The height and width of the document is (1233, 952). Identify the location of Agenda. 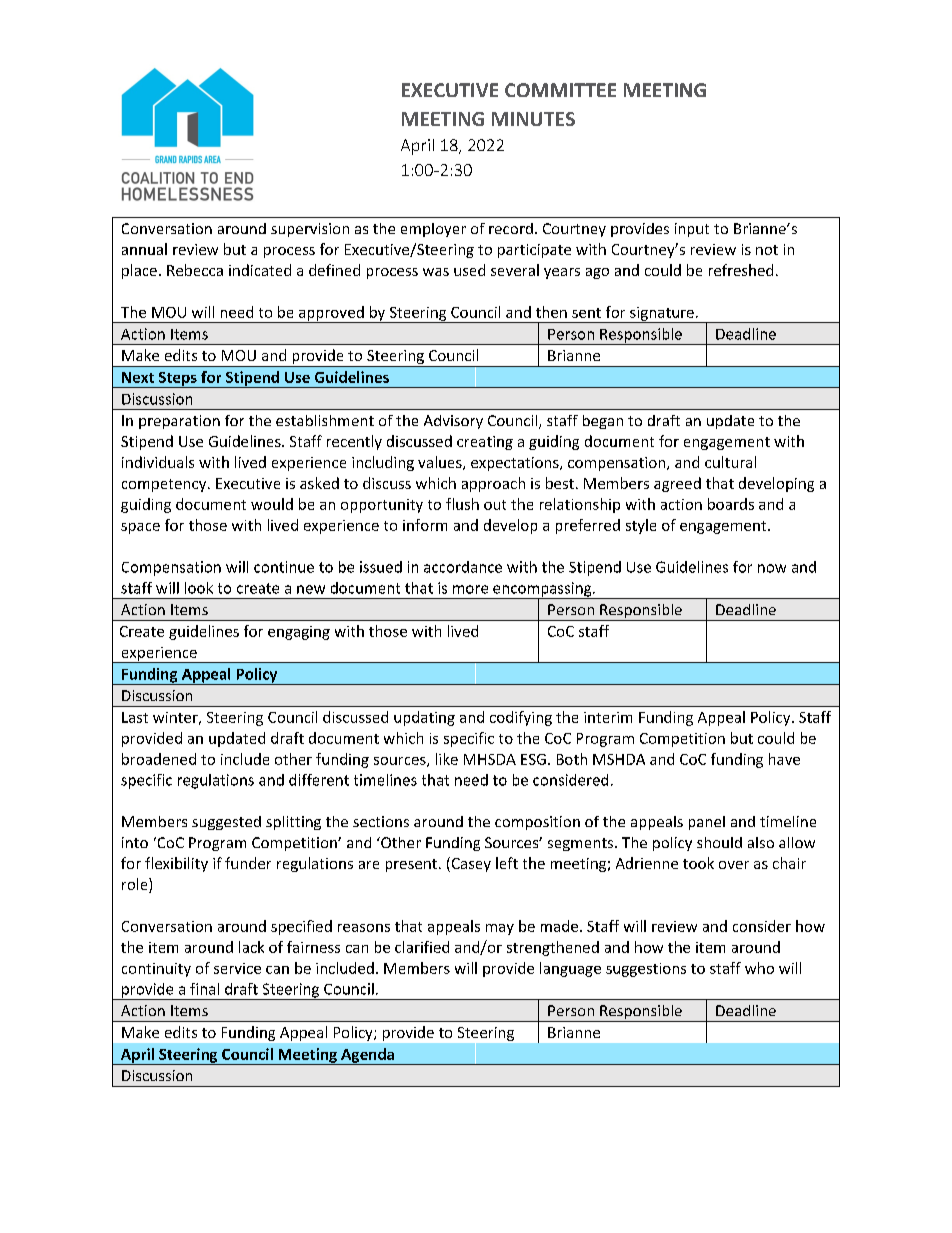
(368, 1056).
